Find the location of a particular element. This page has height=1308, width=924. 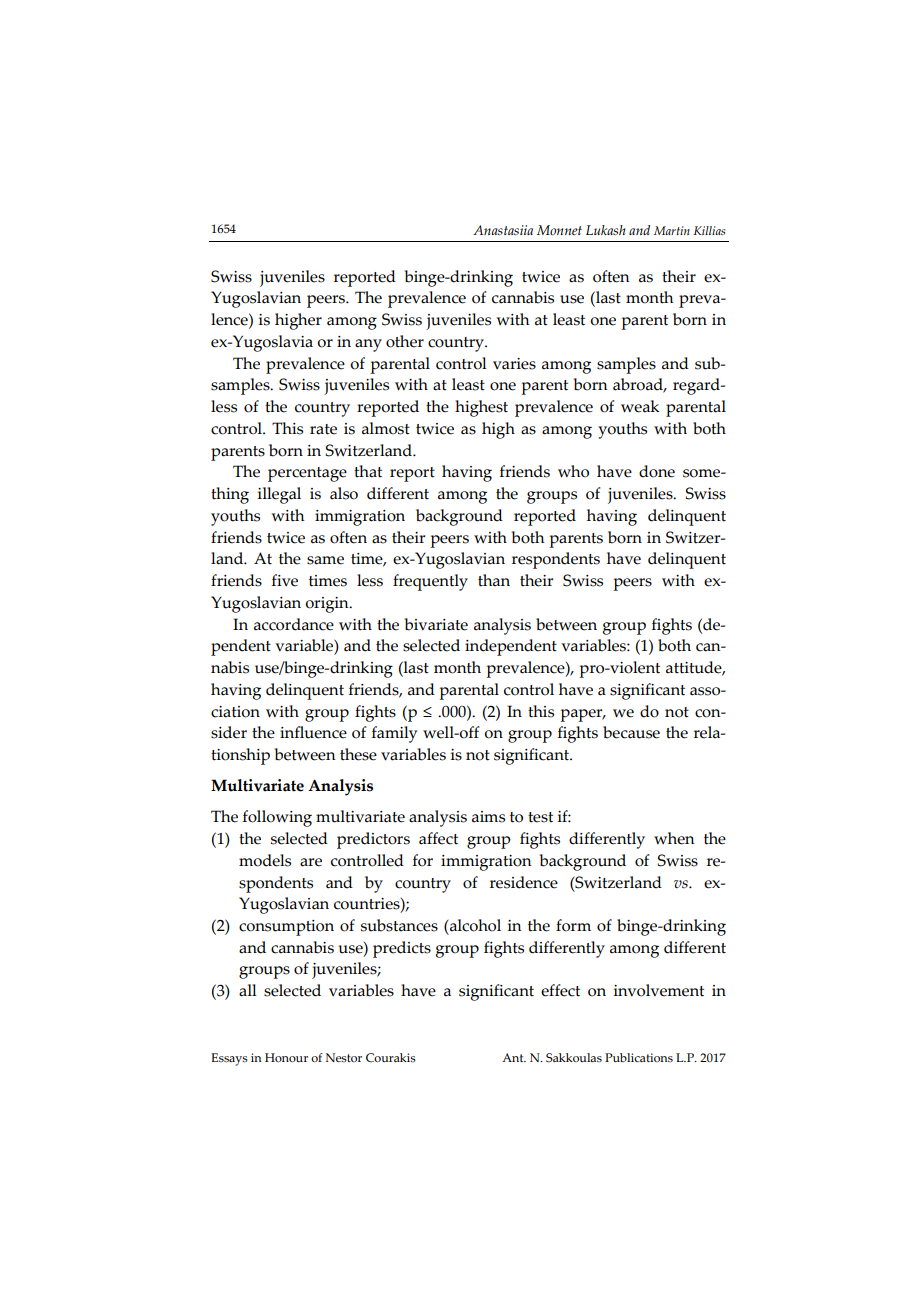

predicts is located at coordinates (402, 949).
